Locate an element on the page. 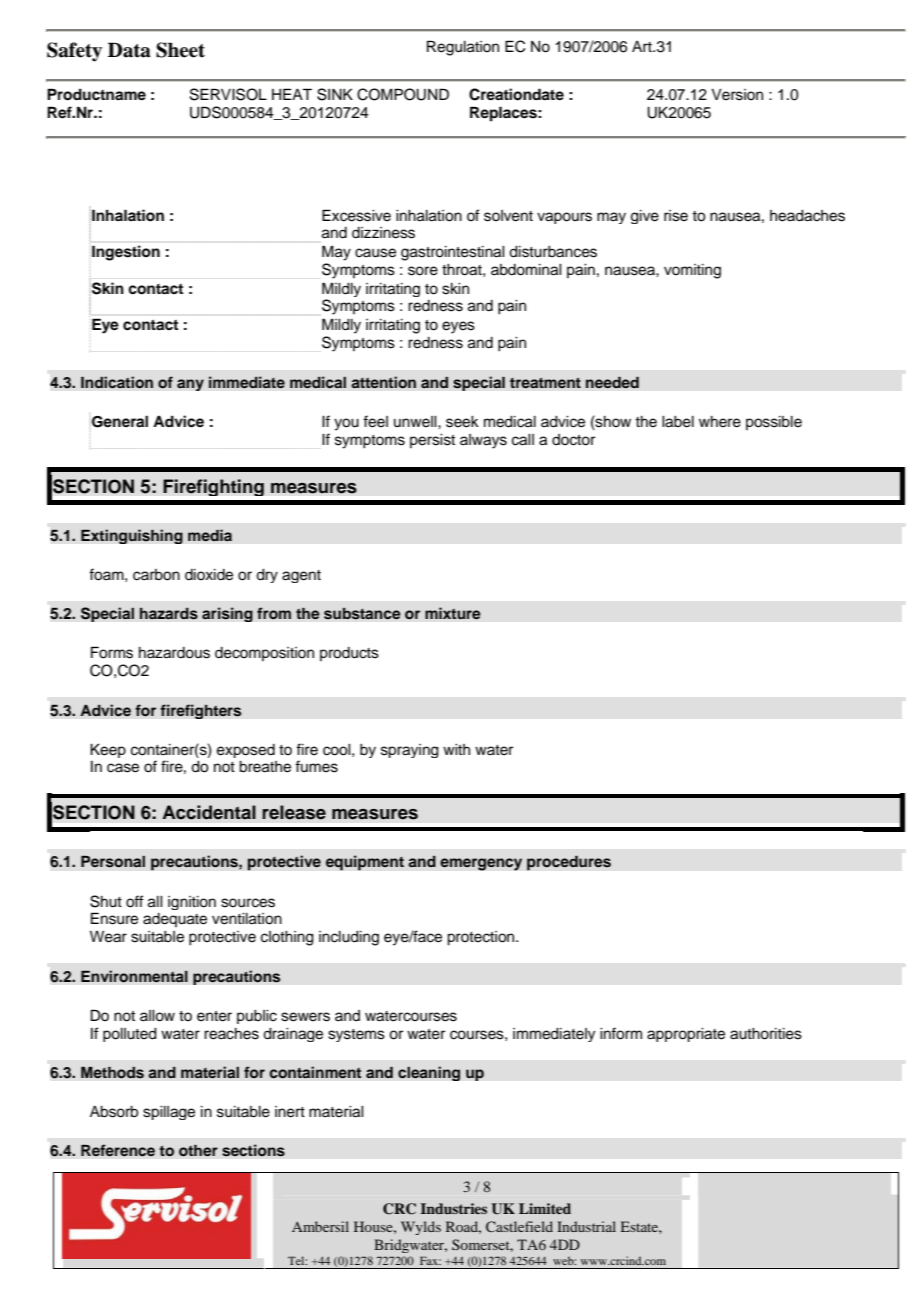  other is located at coordinates (198, 1150).
